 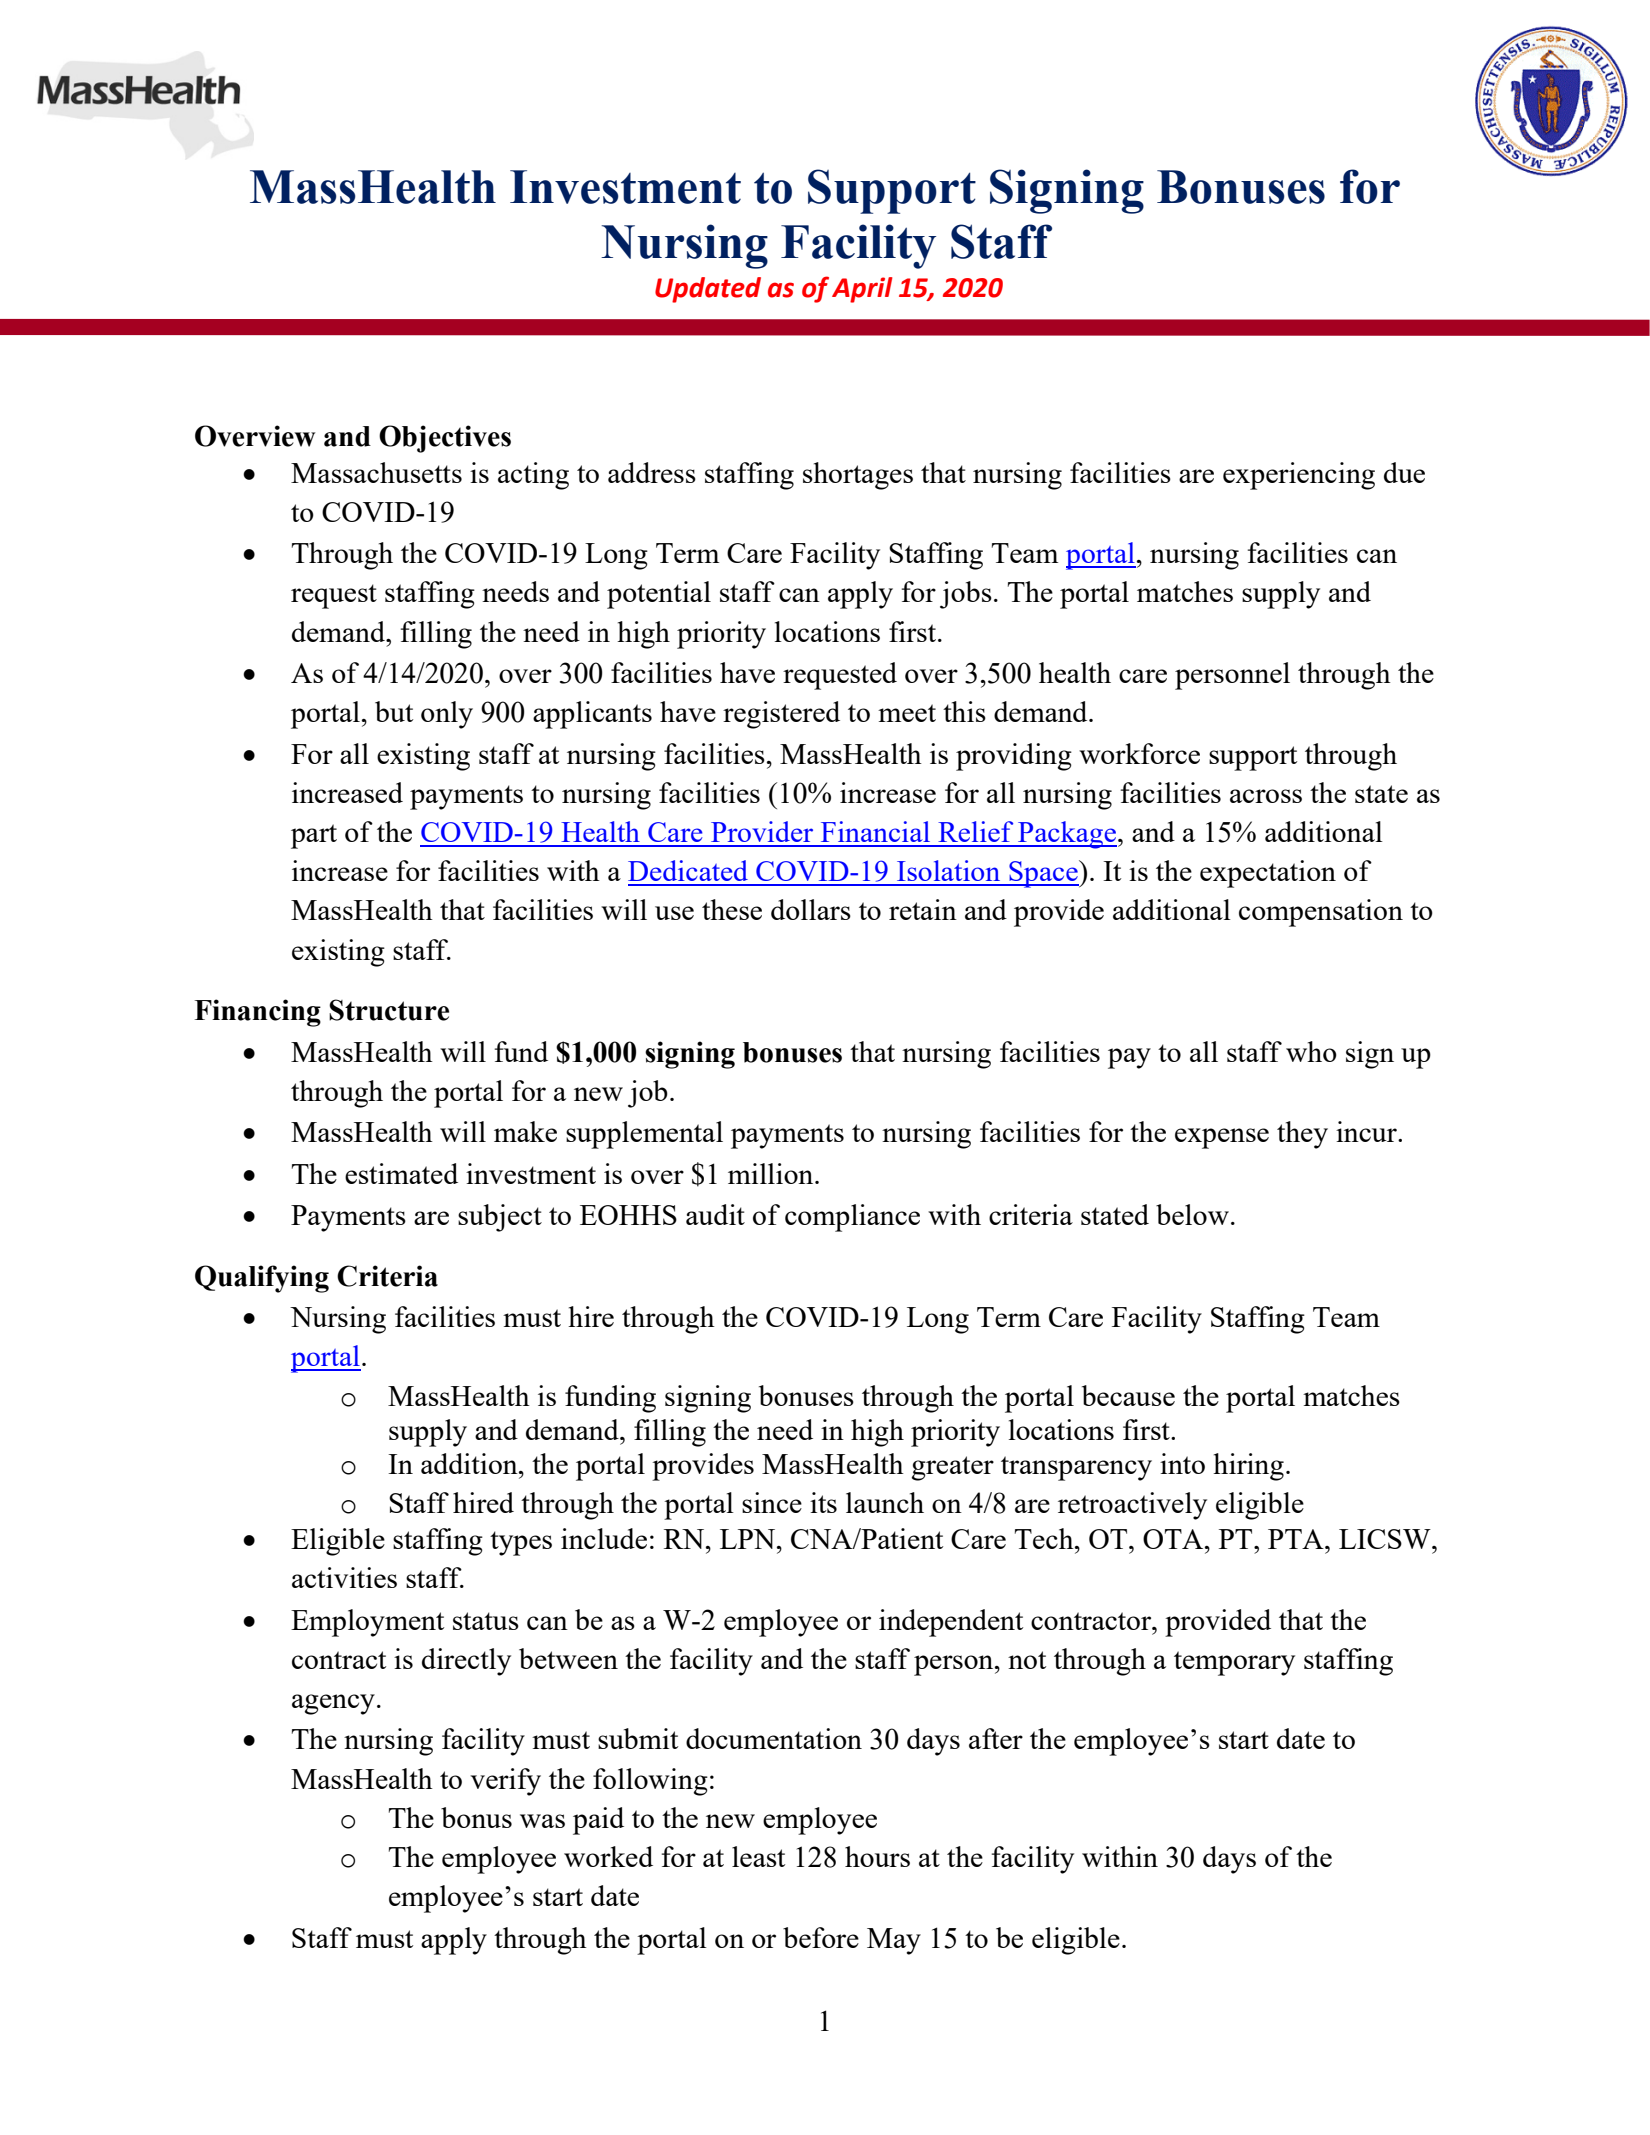 I want to click on estimated, so click(x=401, y=1173).
